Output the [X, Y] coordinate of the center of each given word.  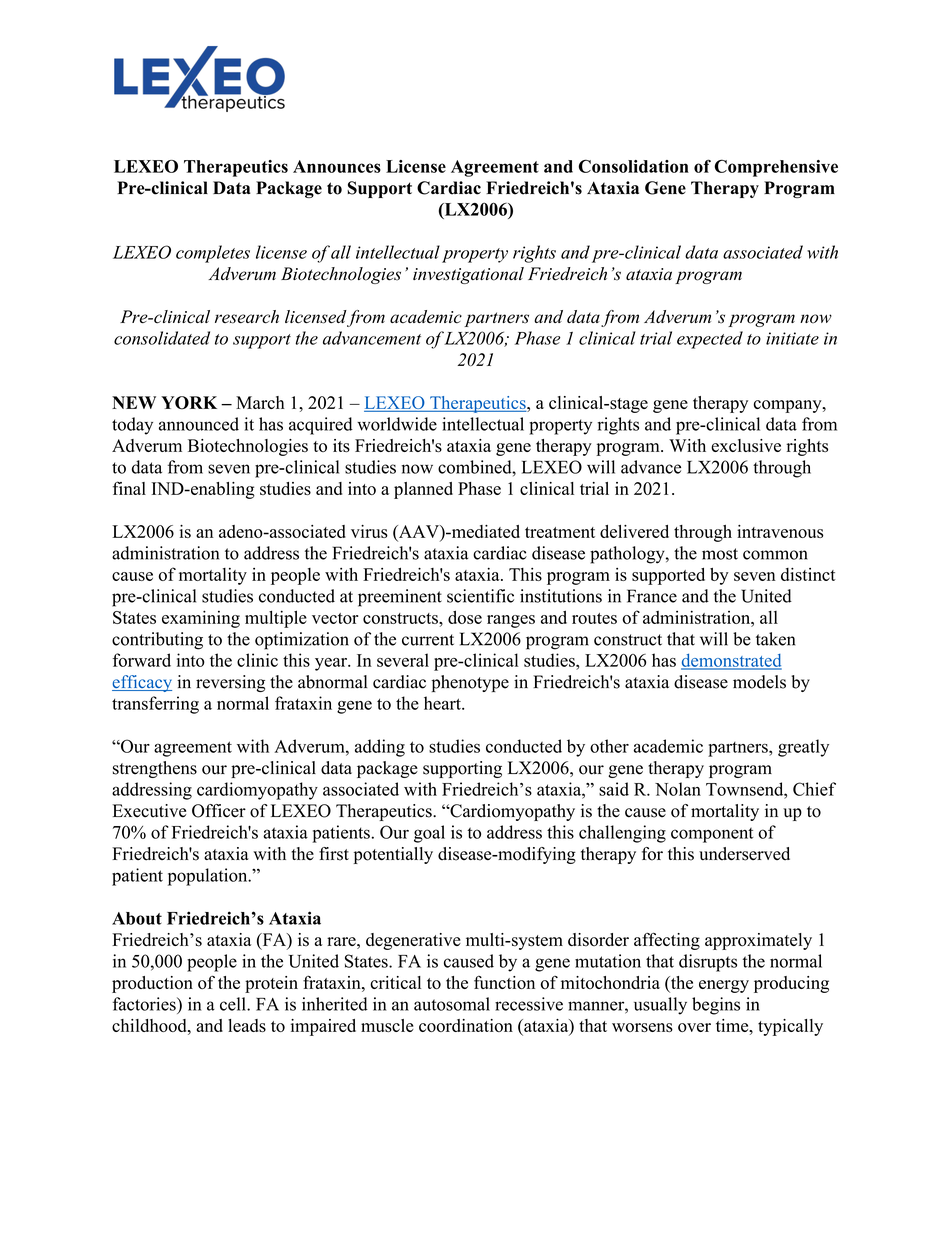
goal [429, 834]
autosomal [452, 1004]
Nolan [678, 789]
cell [234, 1004]
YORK [189, 403]
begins [716, 1006]
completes [213, 254]
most [720, 554]
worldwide [397, 424]
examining [201, 619]
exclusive [746, 445]
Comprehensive [776, 168]
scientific [480, 596]
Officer [219, 811]
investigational [468, 275]
